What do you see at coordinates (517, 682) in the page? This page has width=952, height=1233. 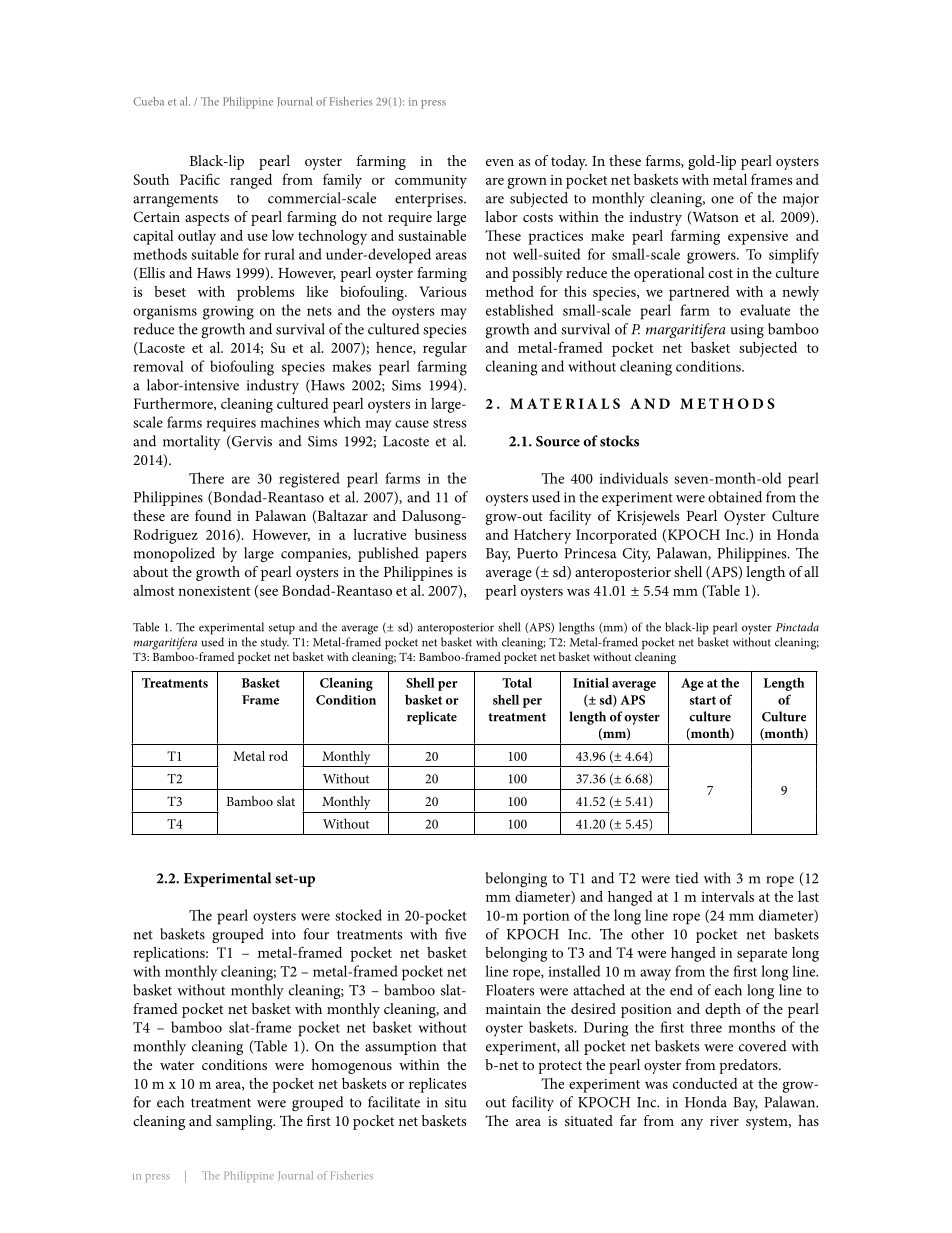 I see `Total` at bounding box center [517, 682].
